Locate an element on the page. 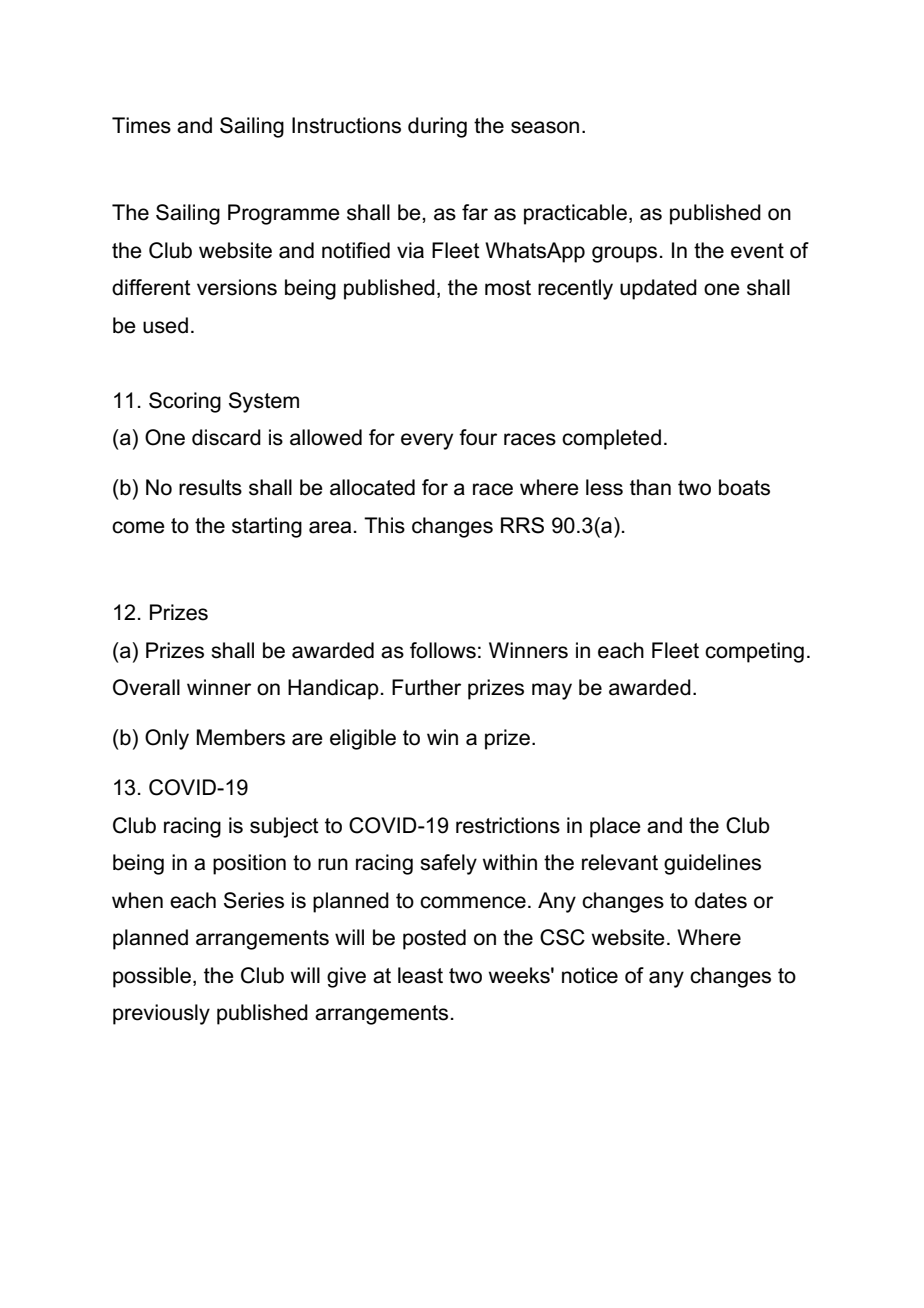 The height and width of the image is (1308, 924). discard is located at coordinates (226, 437).
